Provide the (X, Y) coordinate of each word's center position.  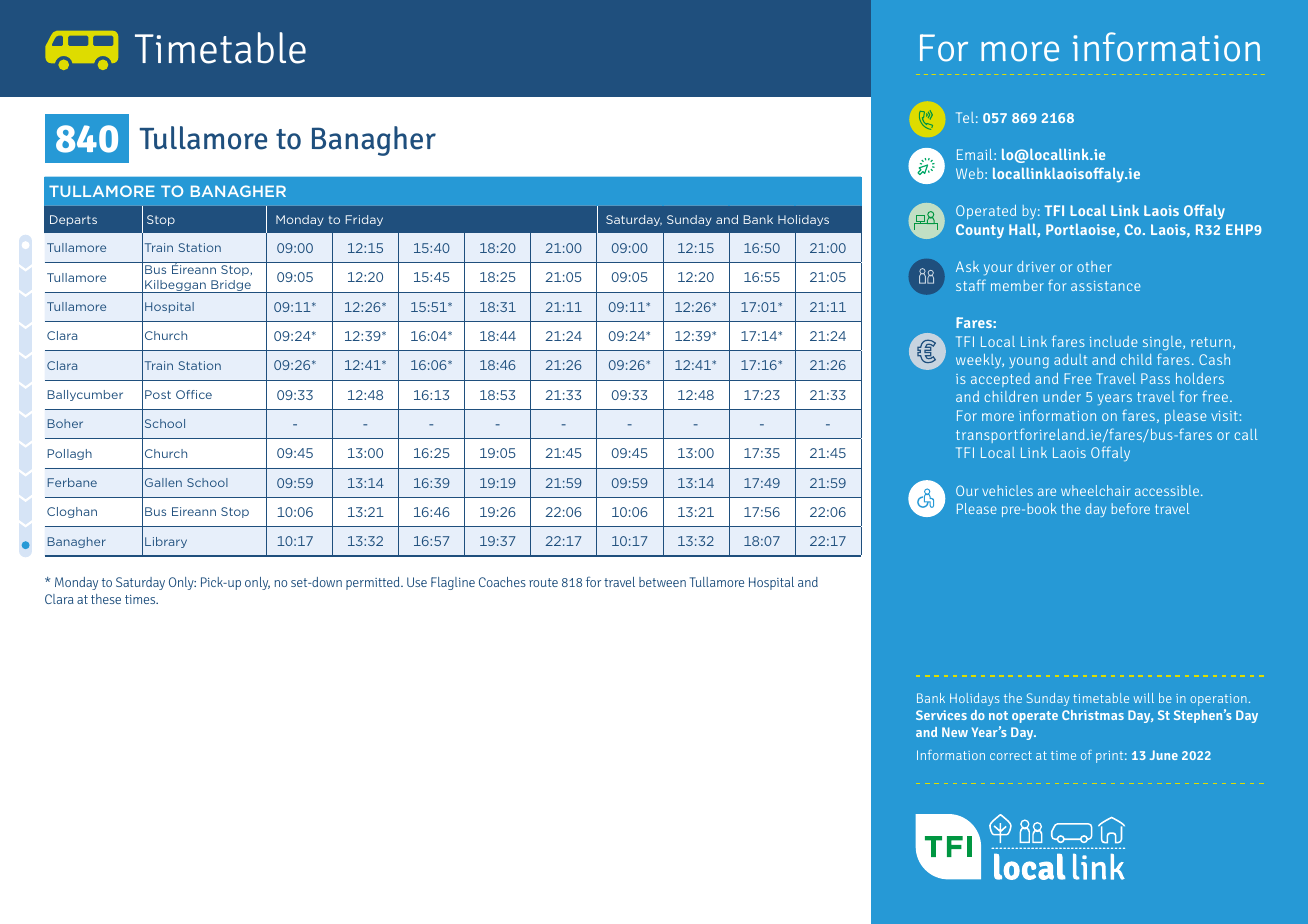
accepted (1000, 380)
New (955, 732)
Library (166, 542)
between (662, 582)
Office (194, 394)
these (106, 599)
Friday (364, 220)
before (1131, 508)
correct (1011, 755)
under (1062, 396)
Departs (73, 220)
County (980, 231)
